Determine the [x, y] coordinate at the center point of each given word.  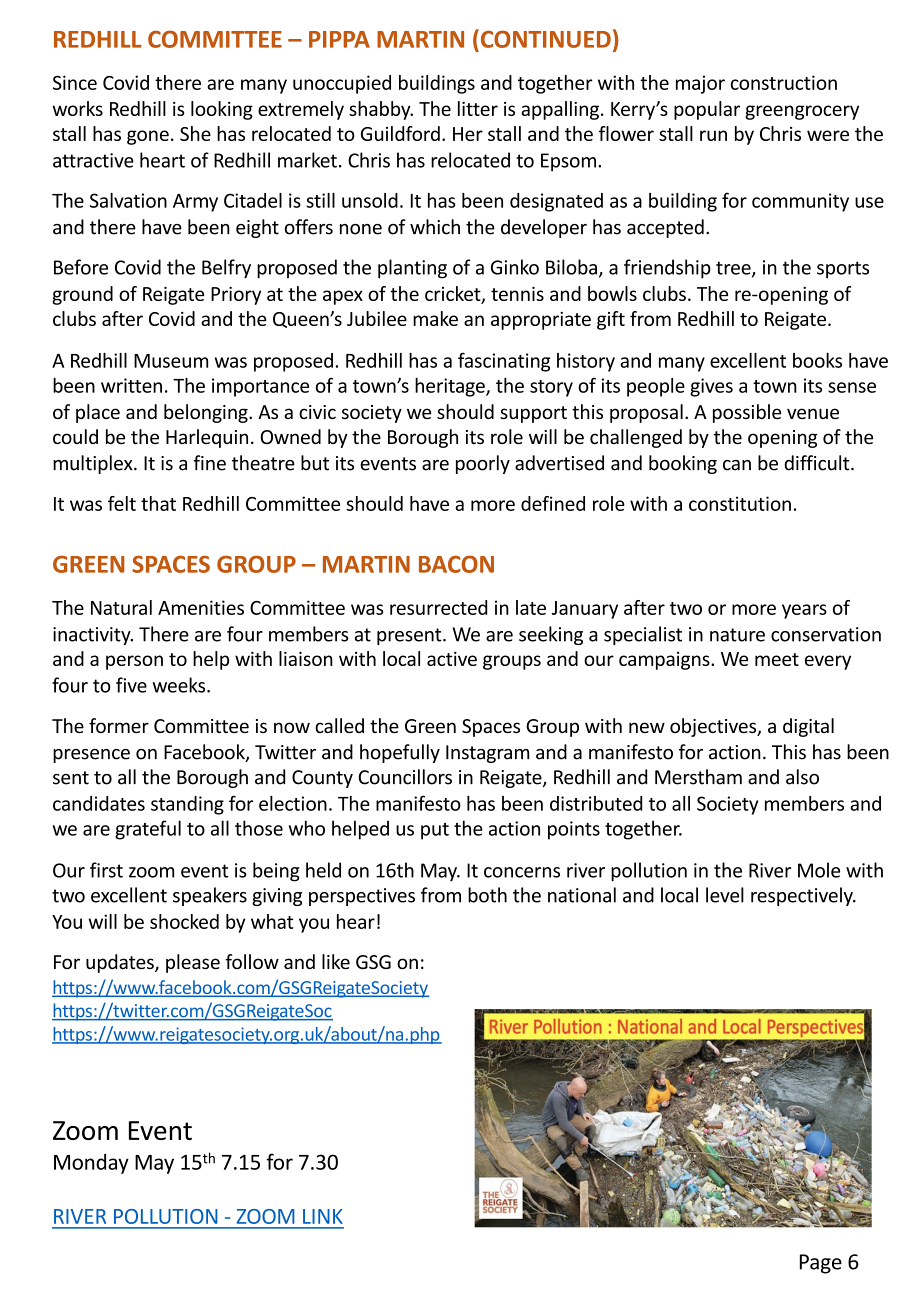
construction [784, 82]
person [134, 662]
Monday [91, 1164]
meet [777, 659]
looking [222, 110]
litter [478, 108]
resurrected [438, 607]
